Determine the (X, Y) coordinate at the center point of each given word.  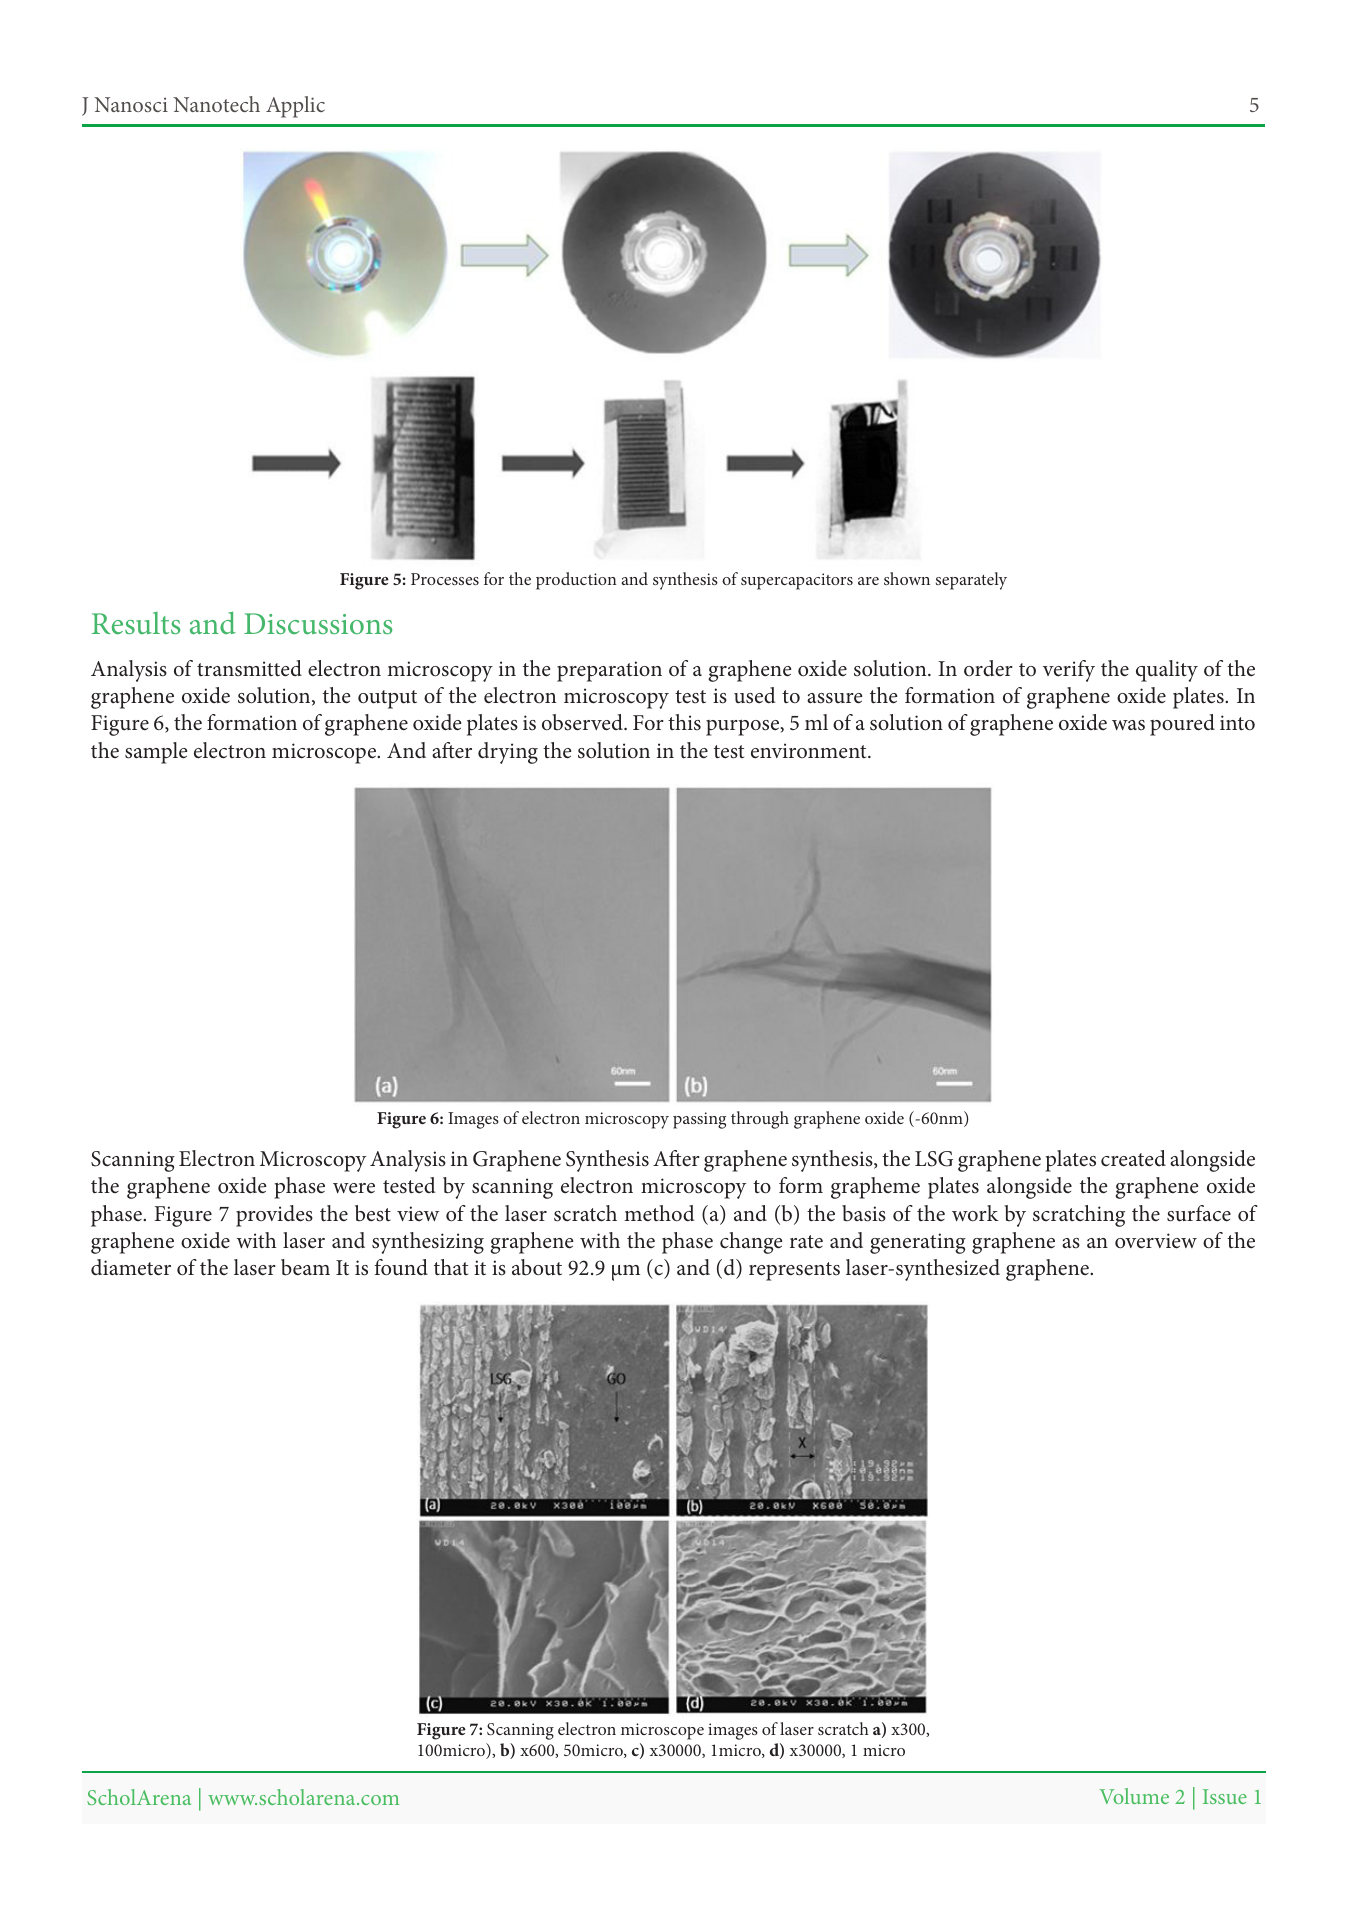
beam (305, 1267)
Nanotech (216, 104)
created (1133, 1158)
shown (907, 578)
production (576, 581)
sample (156, 753)
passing (699, 1120)
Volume (1134, 1796)
